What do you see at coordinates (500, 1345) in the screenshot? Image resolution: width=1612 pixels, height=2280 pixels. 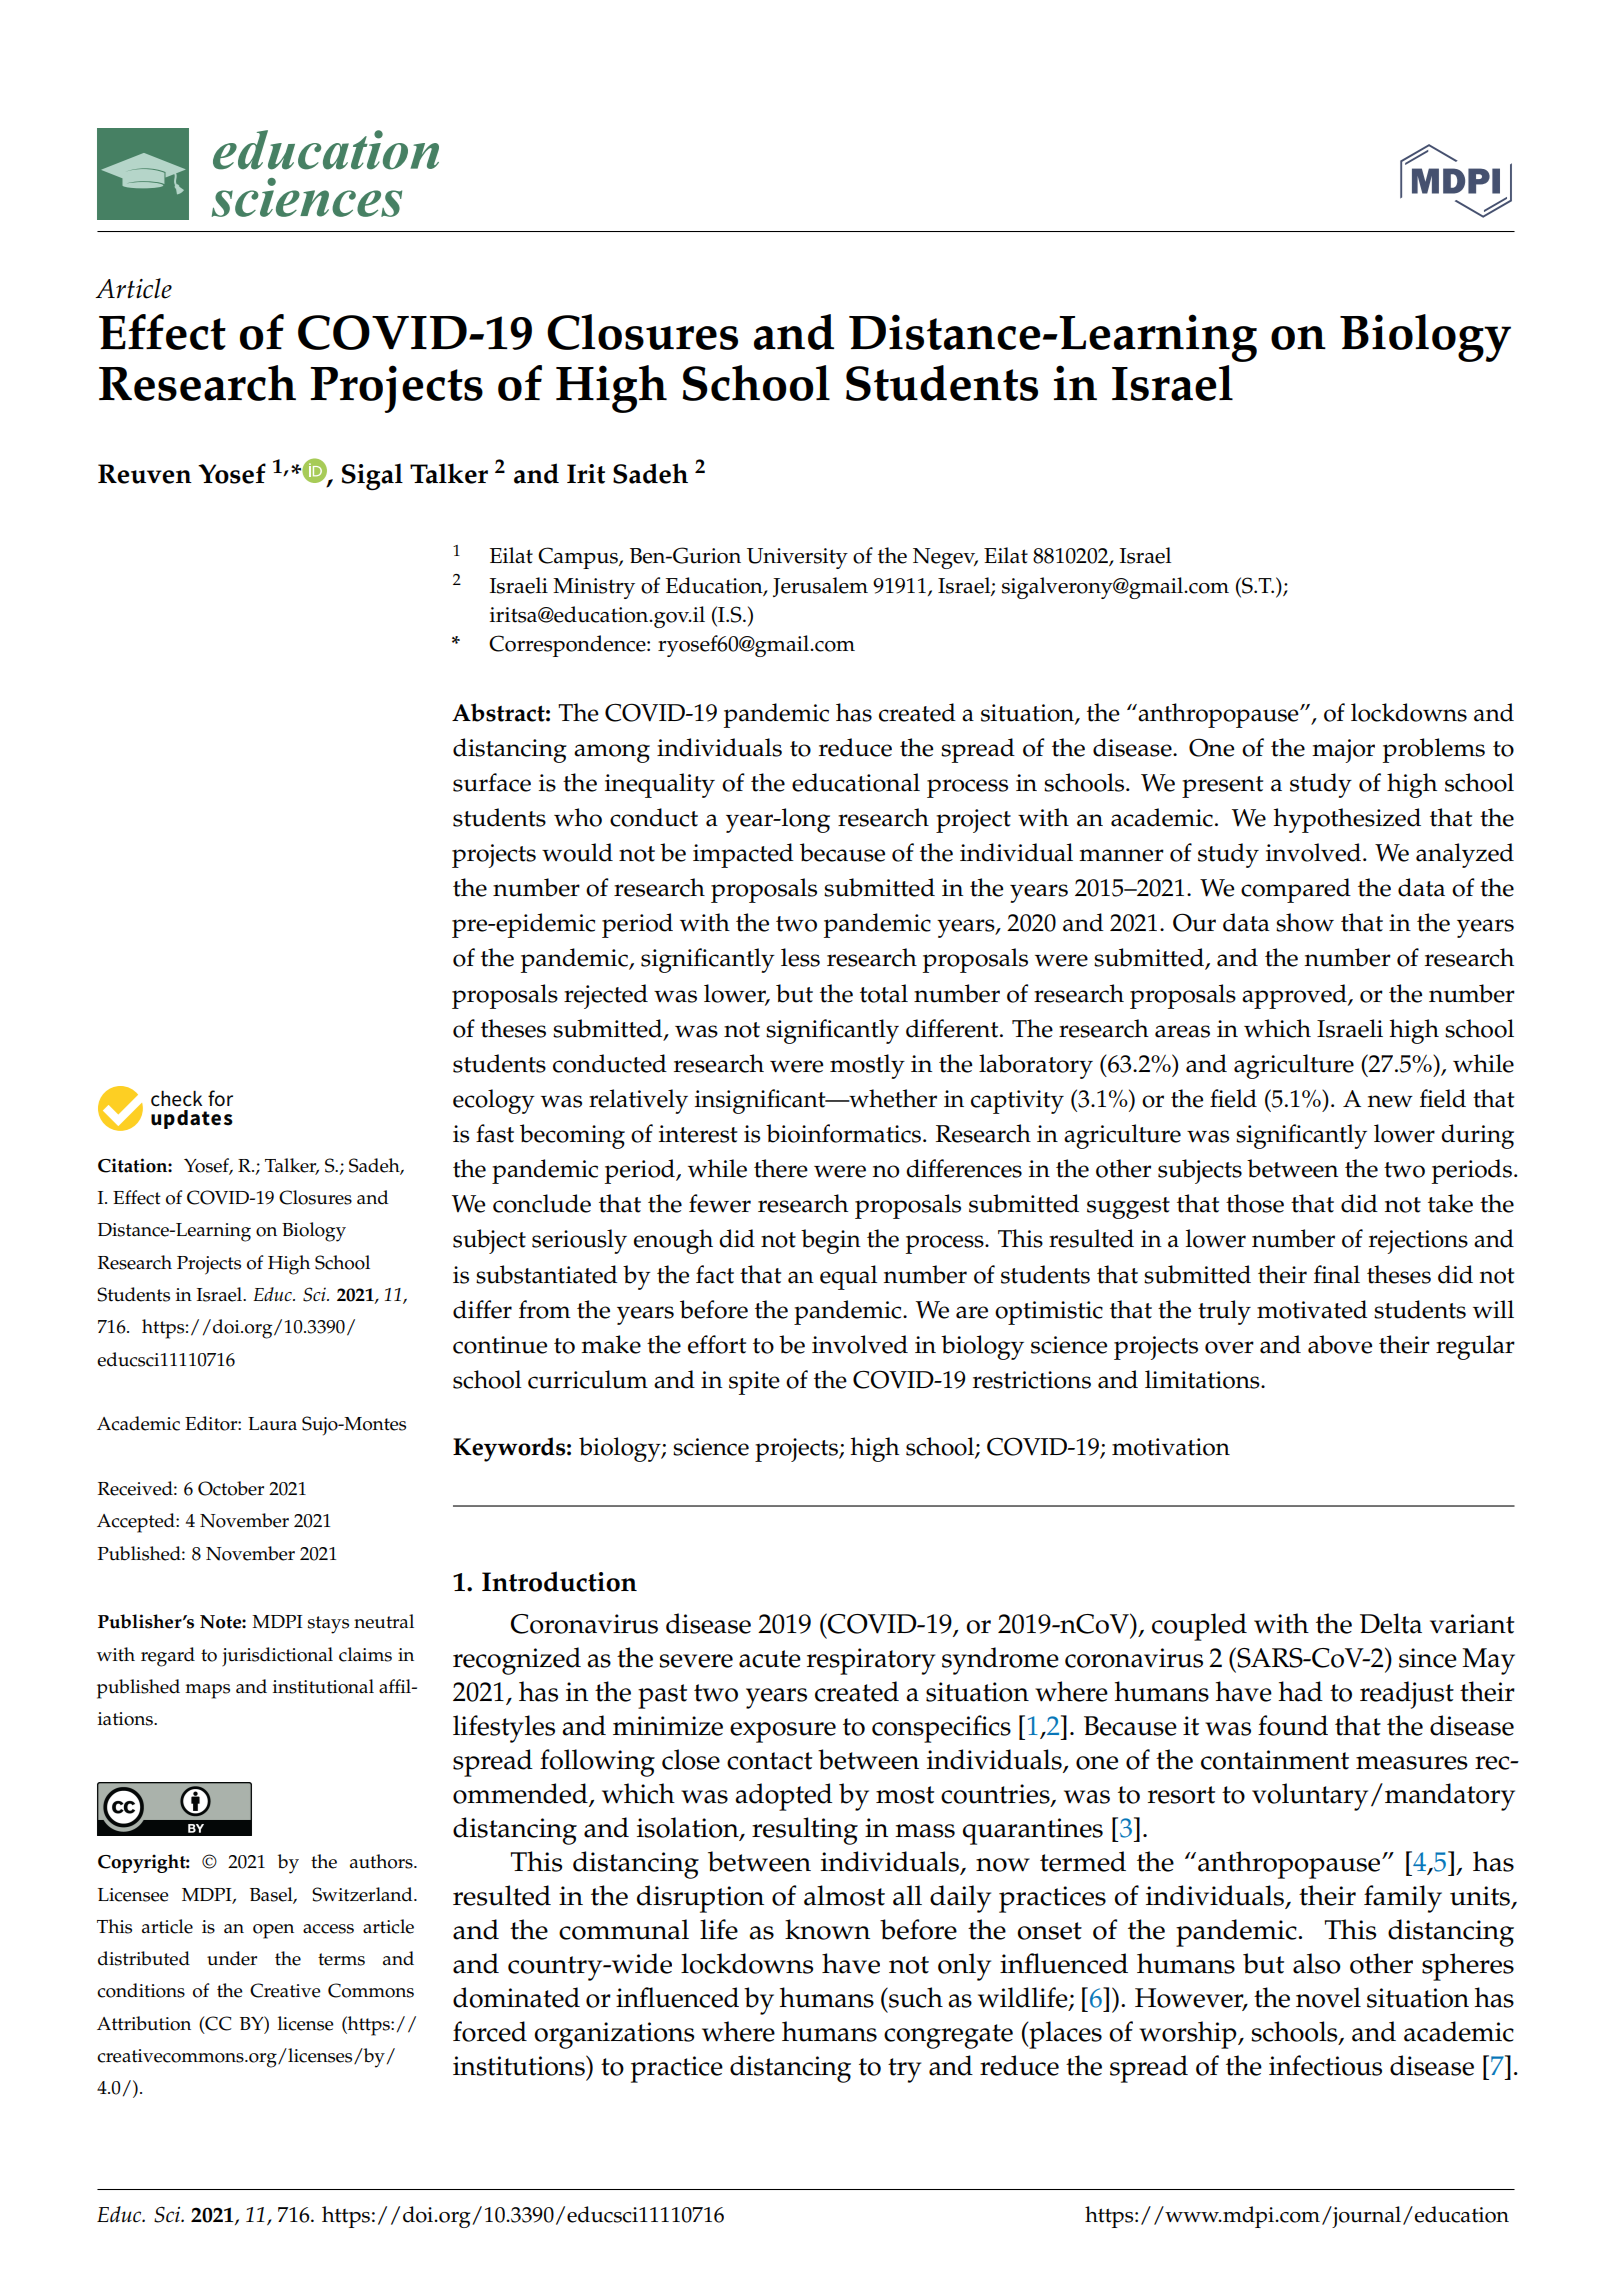 I see `continue` at bounding box center [500, 1345].
